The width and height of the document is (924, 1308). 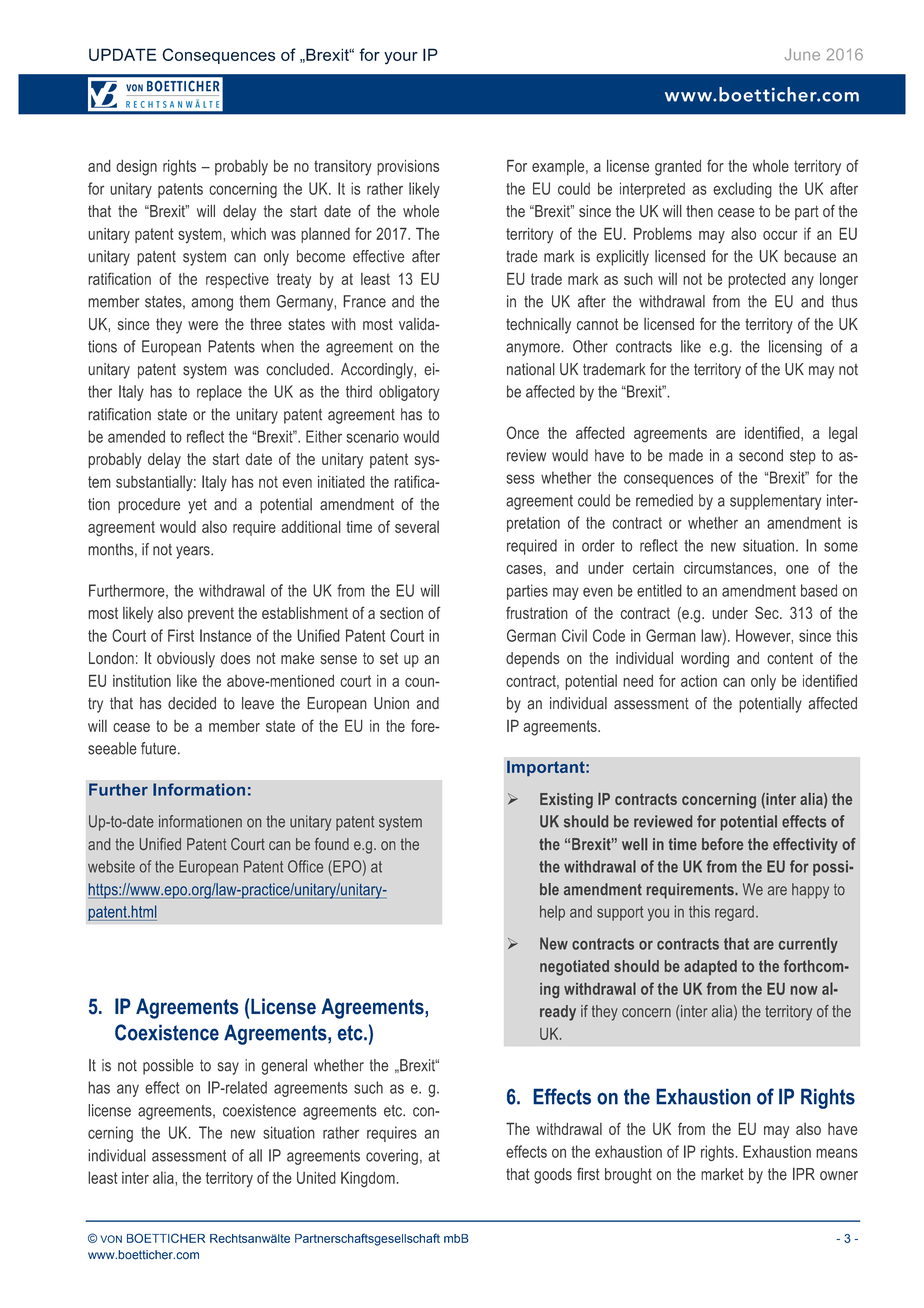 I want to click on VON, so click(x=111, y=1239).
